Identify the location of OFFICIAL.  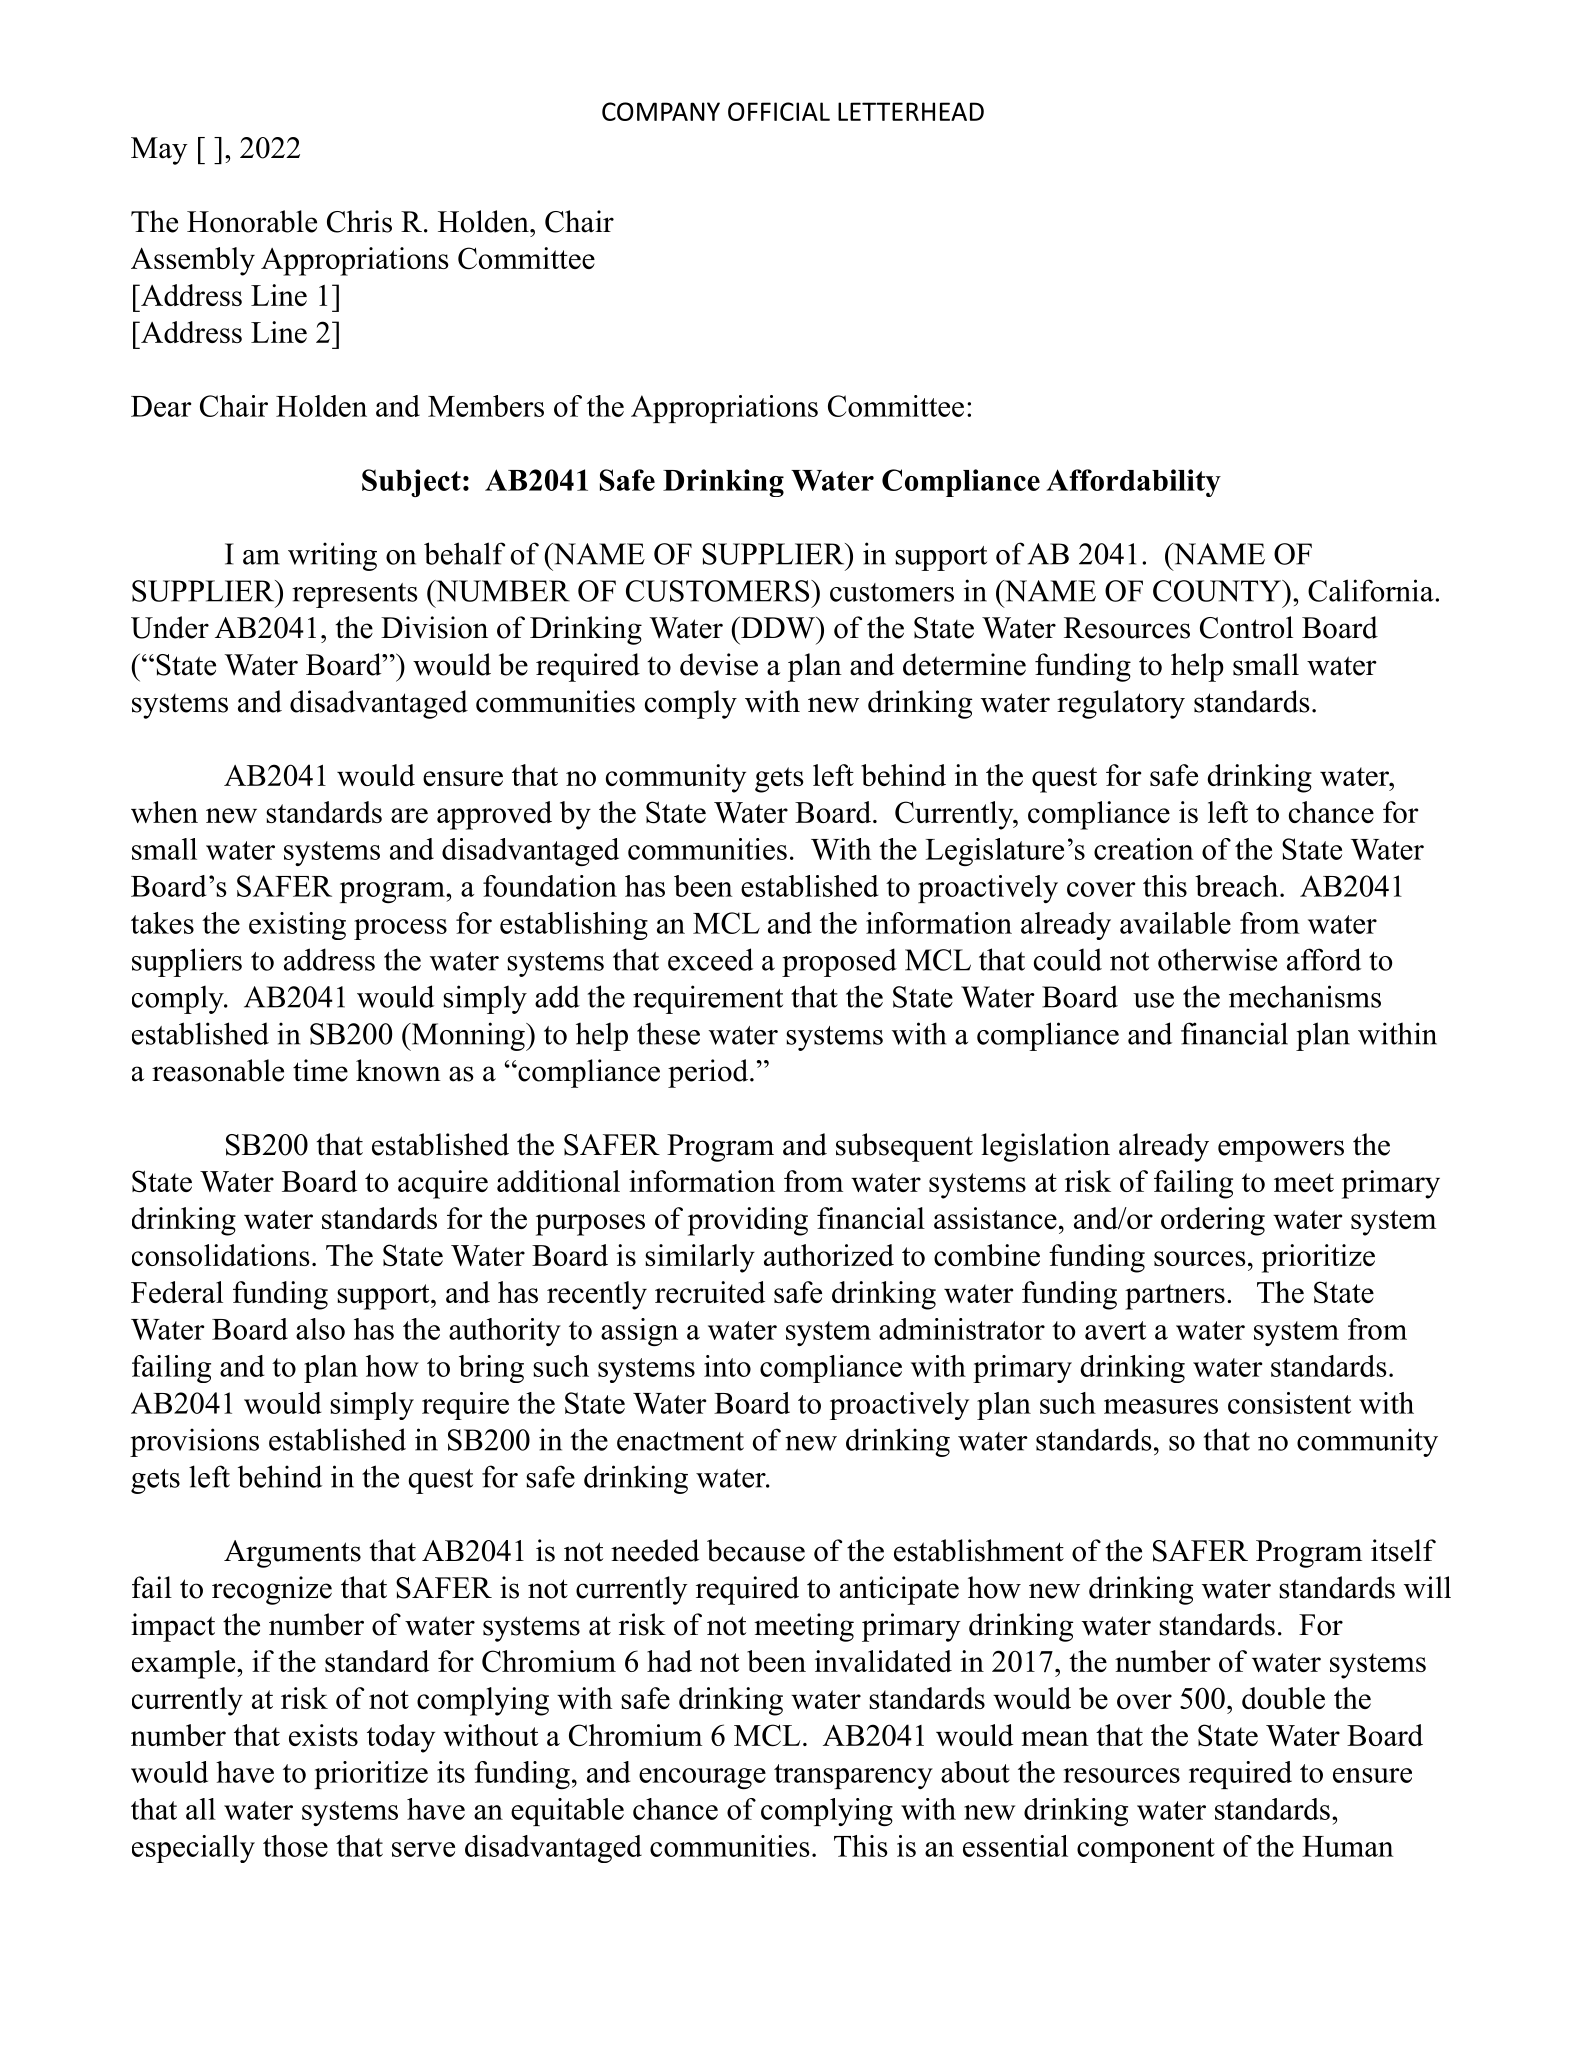
(779, 111).
